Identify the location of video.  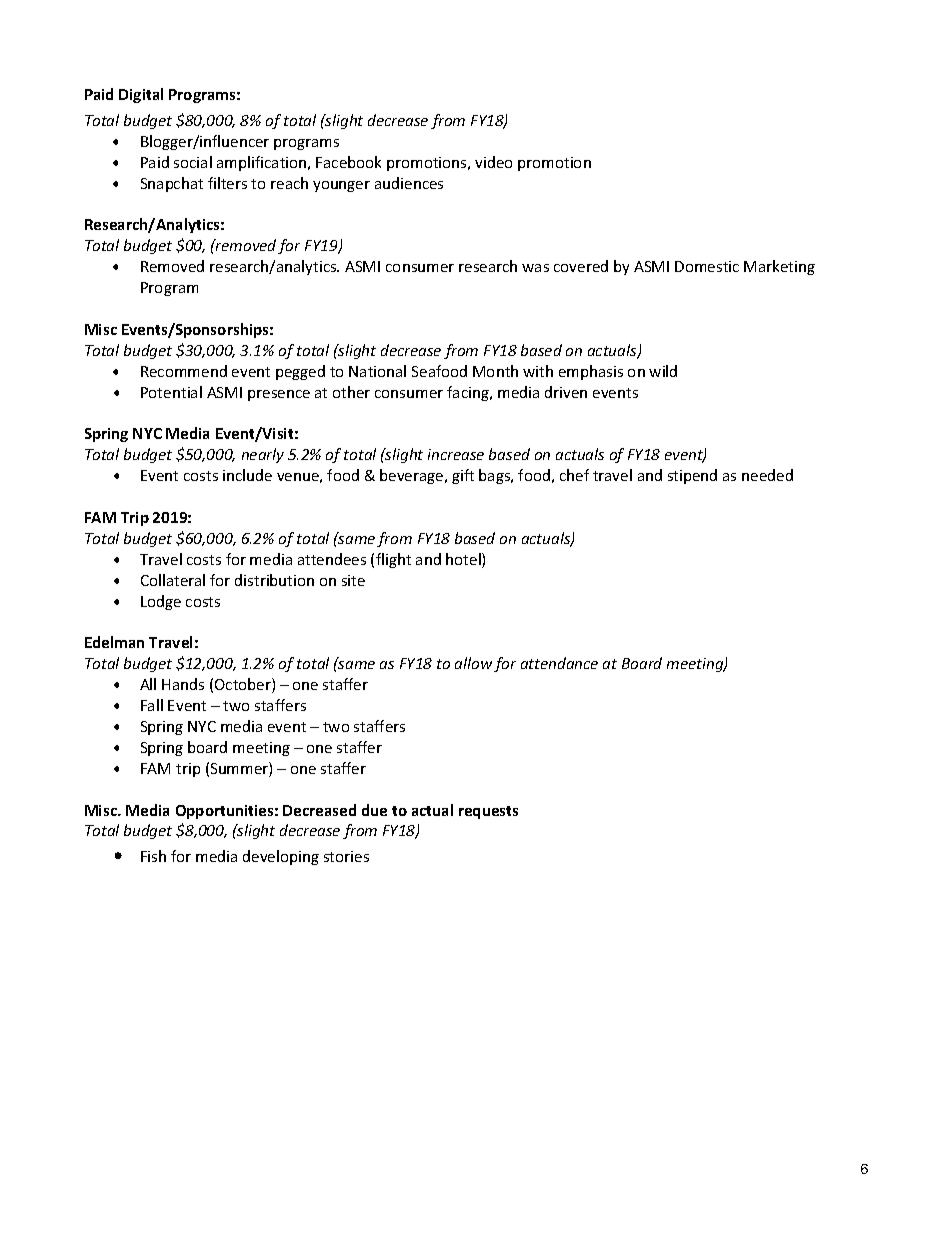
(493, 162).
